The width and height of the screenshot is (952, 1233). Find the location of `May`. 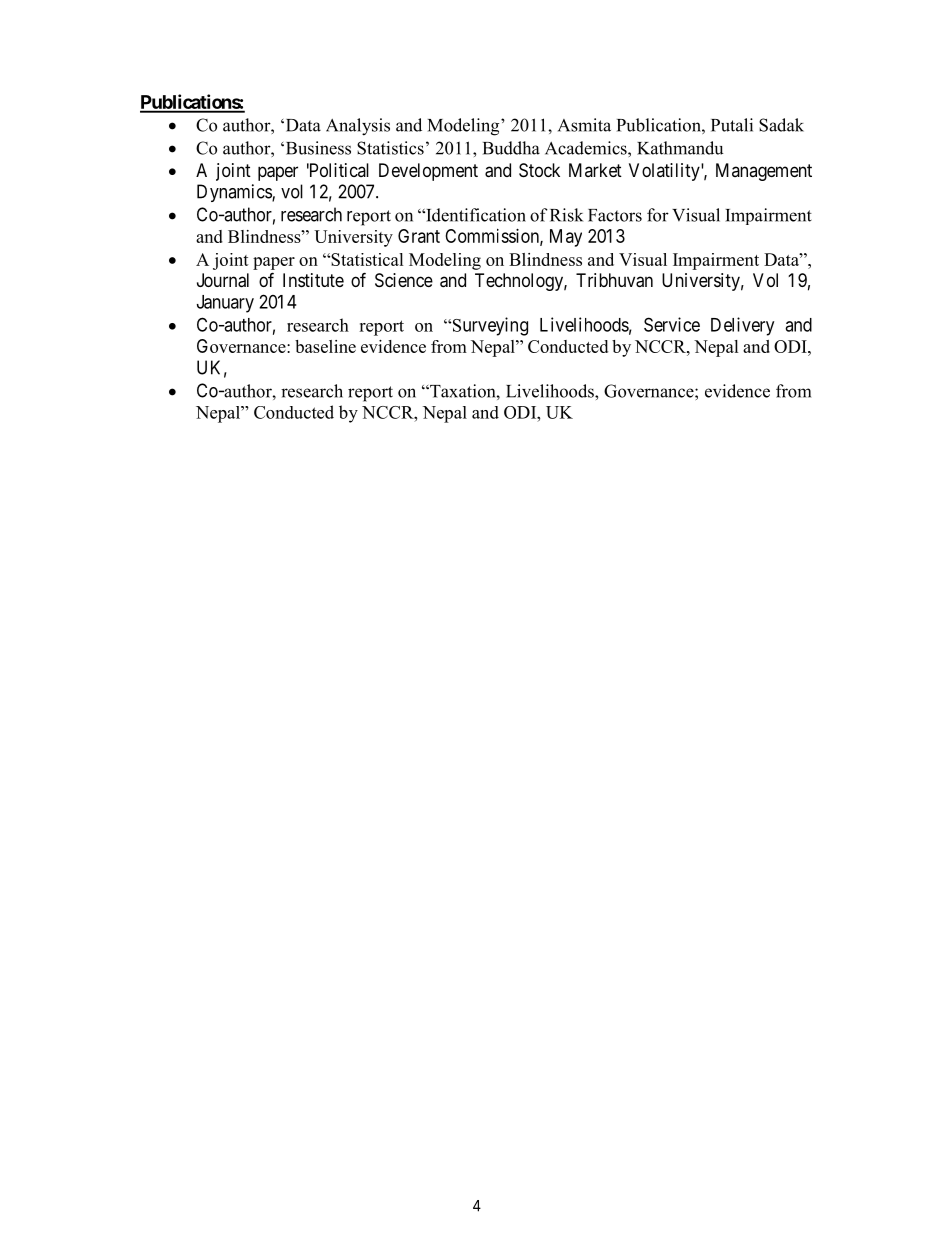

May is located at coordinates (566, 238).
